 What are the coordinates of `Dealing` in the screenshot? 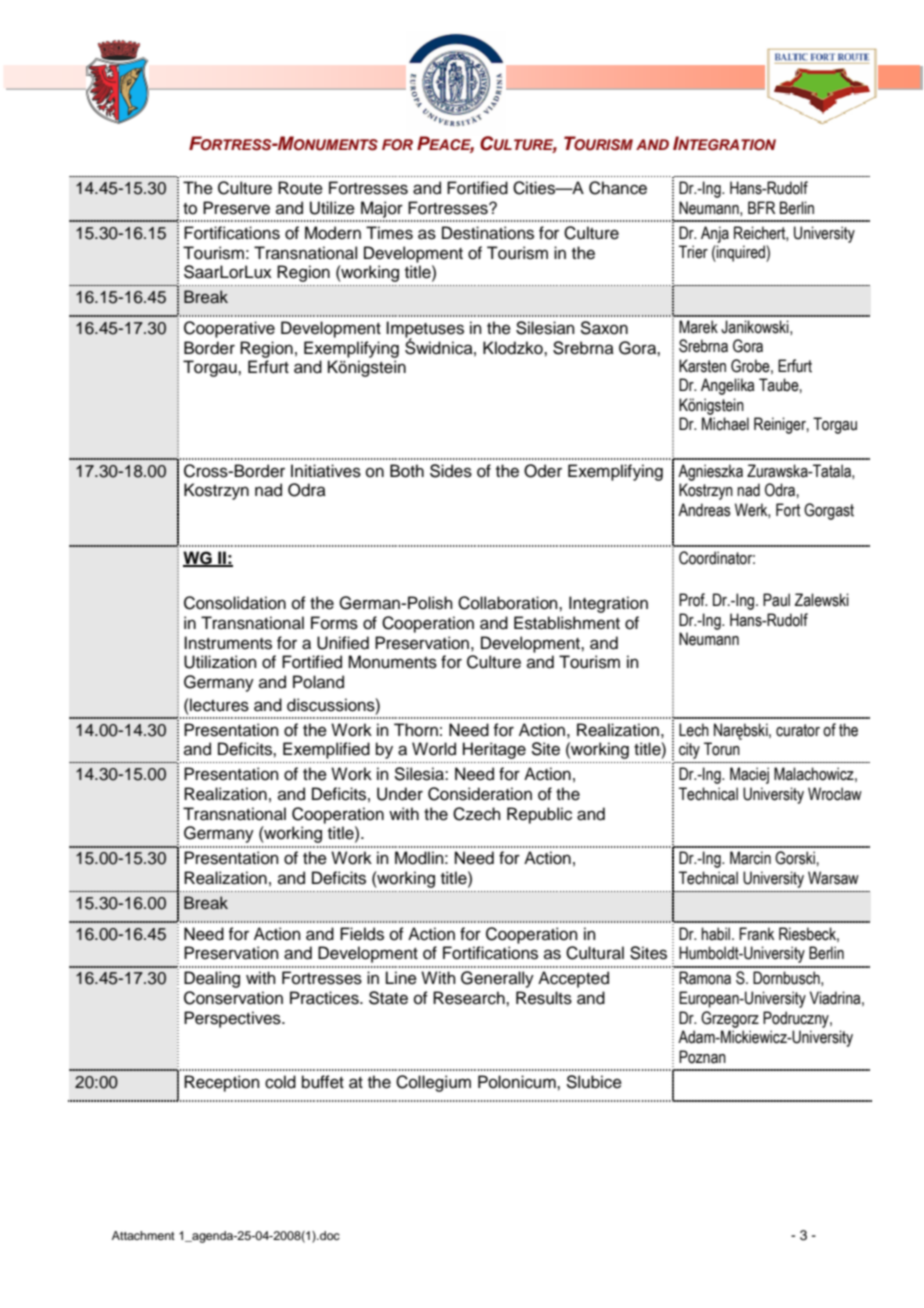 It's located at (212, 979).
